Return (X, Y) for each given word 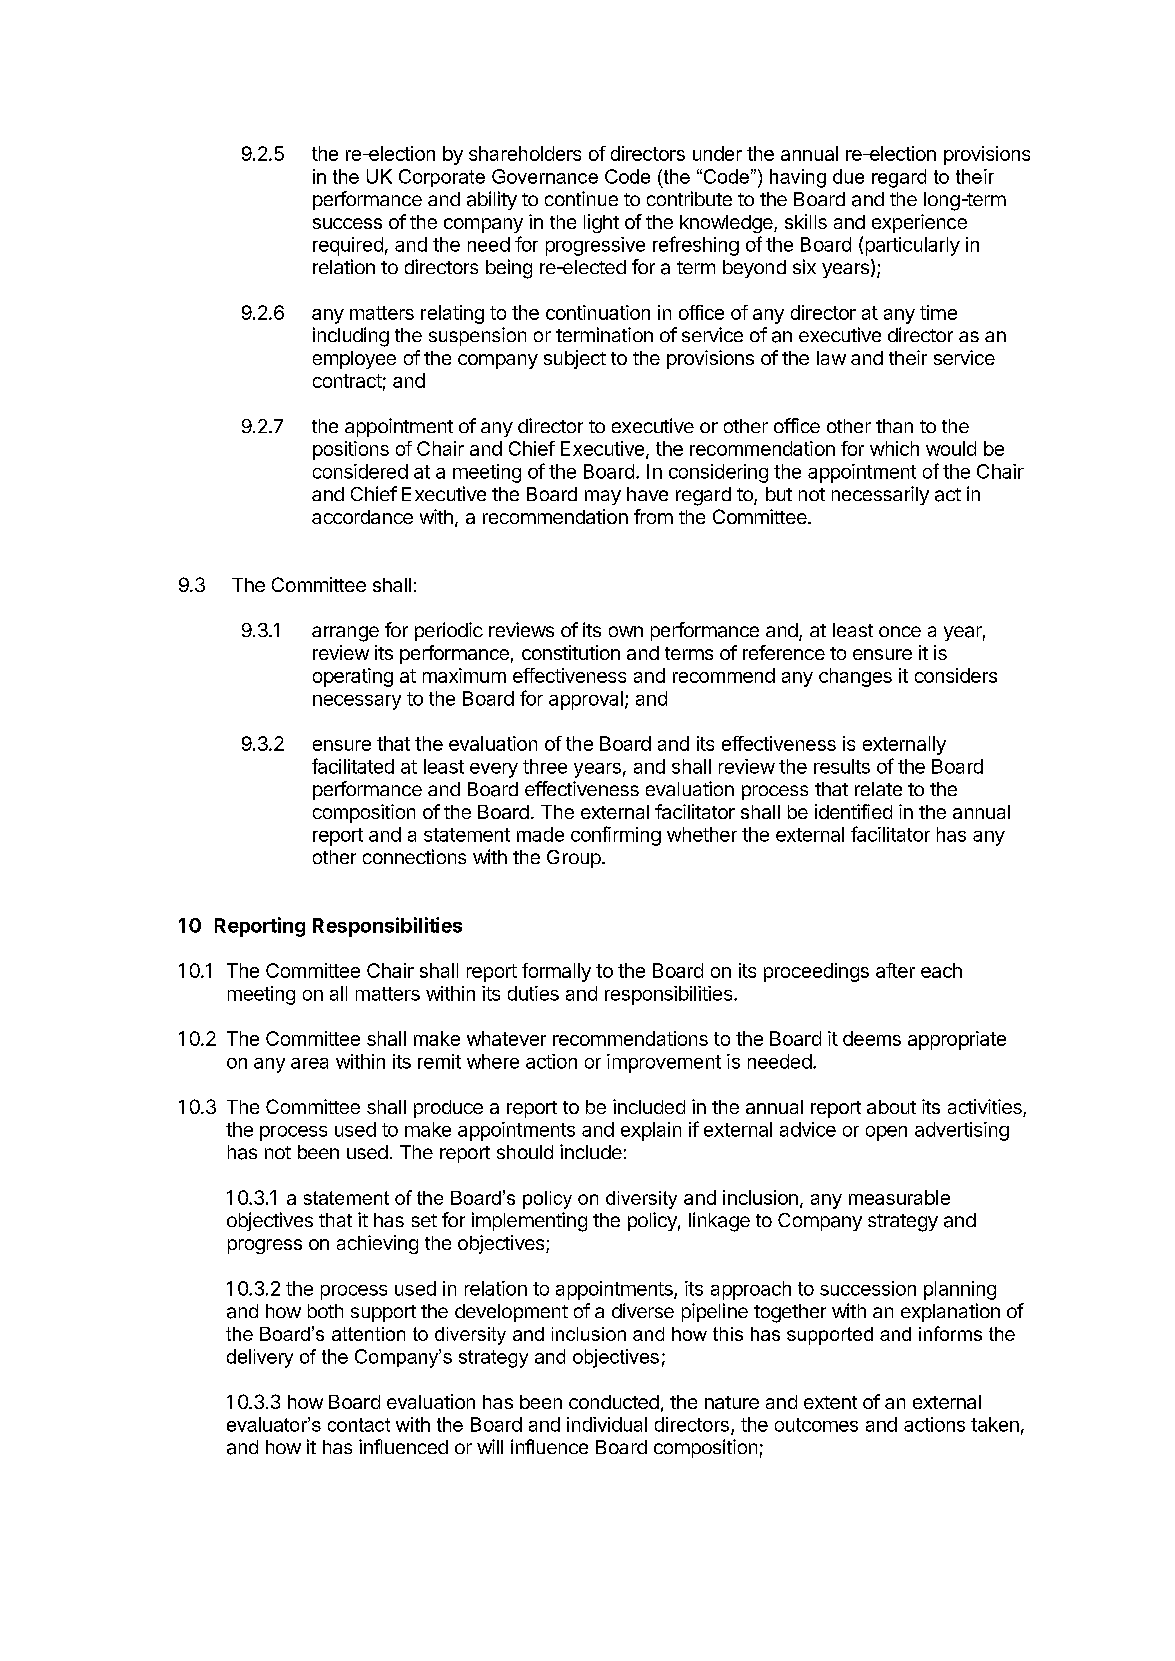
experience (919, 223)
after (895, 970)
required (348, 246)
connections (414, 856)
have (647, 494)
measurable (899, 1197)
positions (351, 450)
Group (574, 859)
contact (359, 1425)
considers (956, 675)
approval (586, 700)
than (894, 426)
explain (651, 1131)
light (601, 223)
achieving (377, 1244)
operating (353, 677)
